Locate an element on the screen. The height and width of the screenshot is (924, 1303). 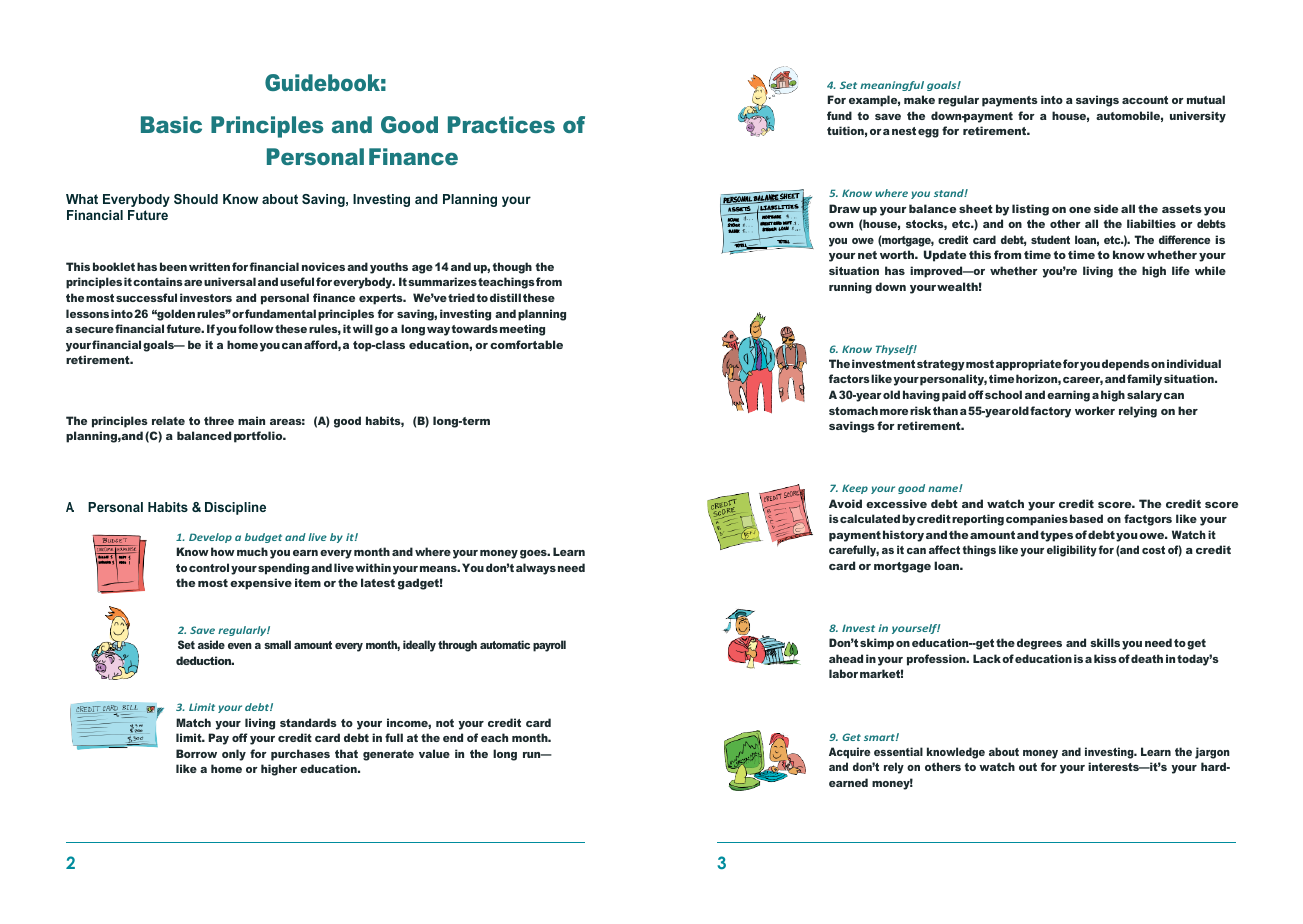
comfortable is located at coordinates (526, 344).
